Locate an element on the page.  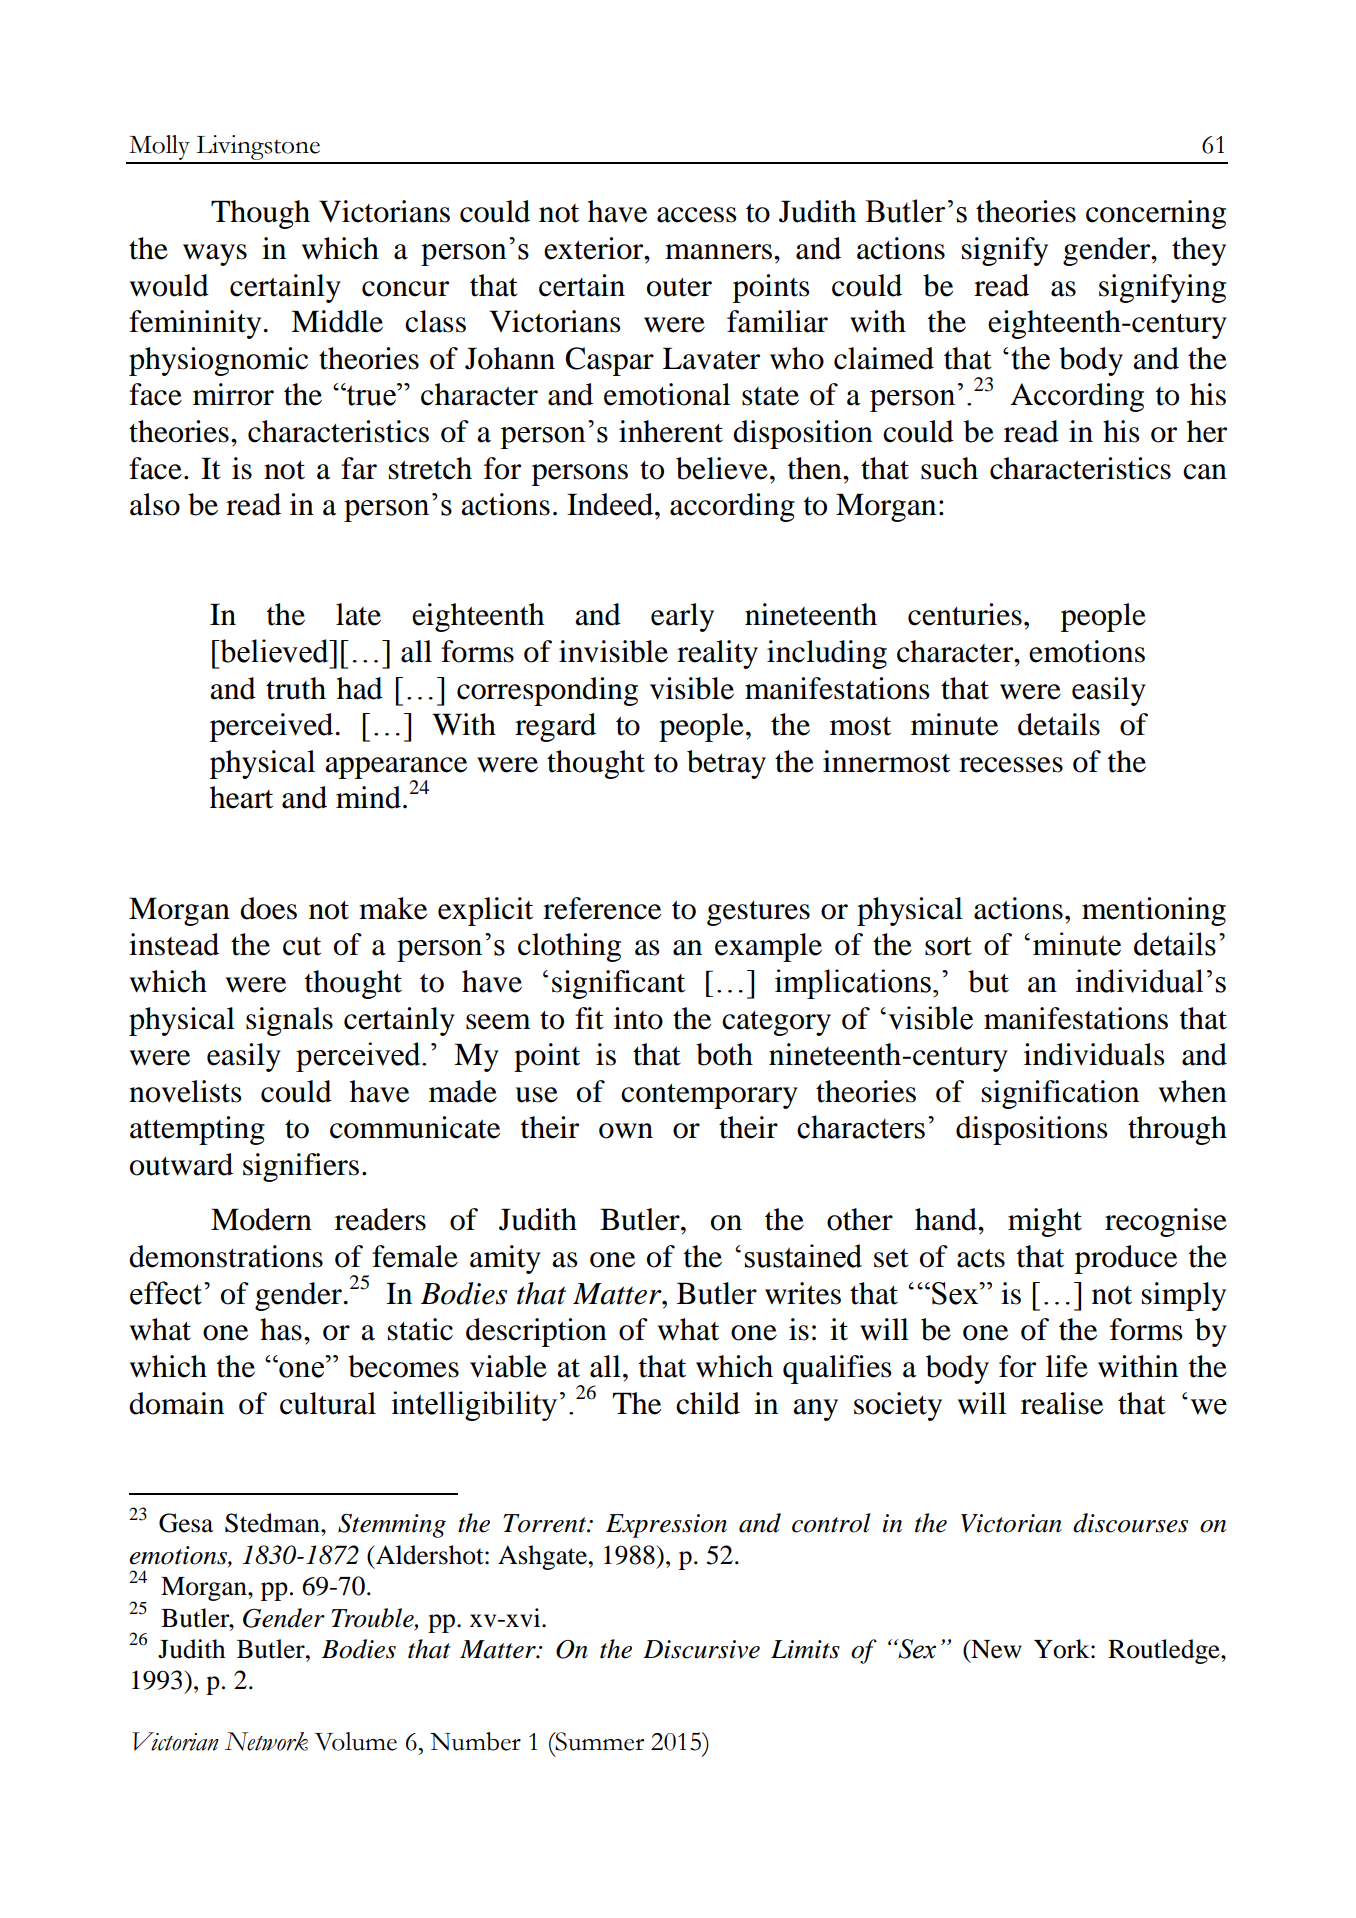
concerning is located at coordinates (1156, 214).
